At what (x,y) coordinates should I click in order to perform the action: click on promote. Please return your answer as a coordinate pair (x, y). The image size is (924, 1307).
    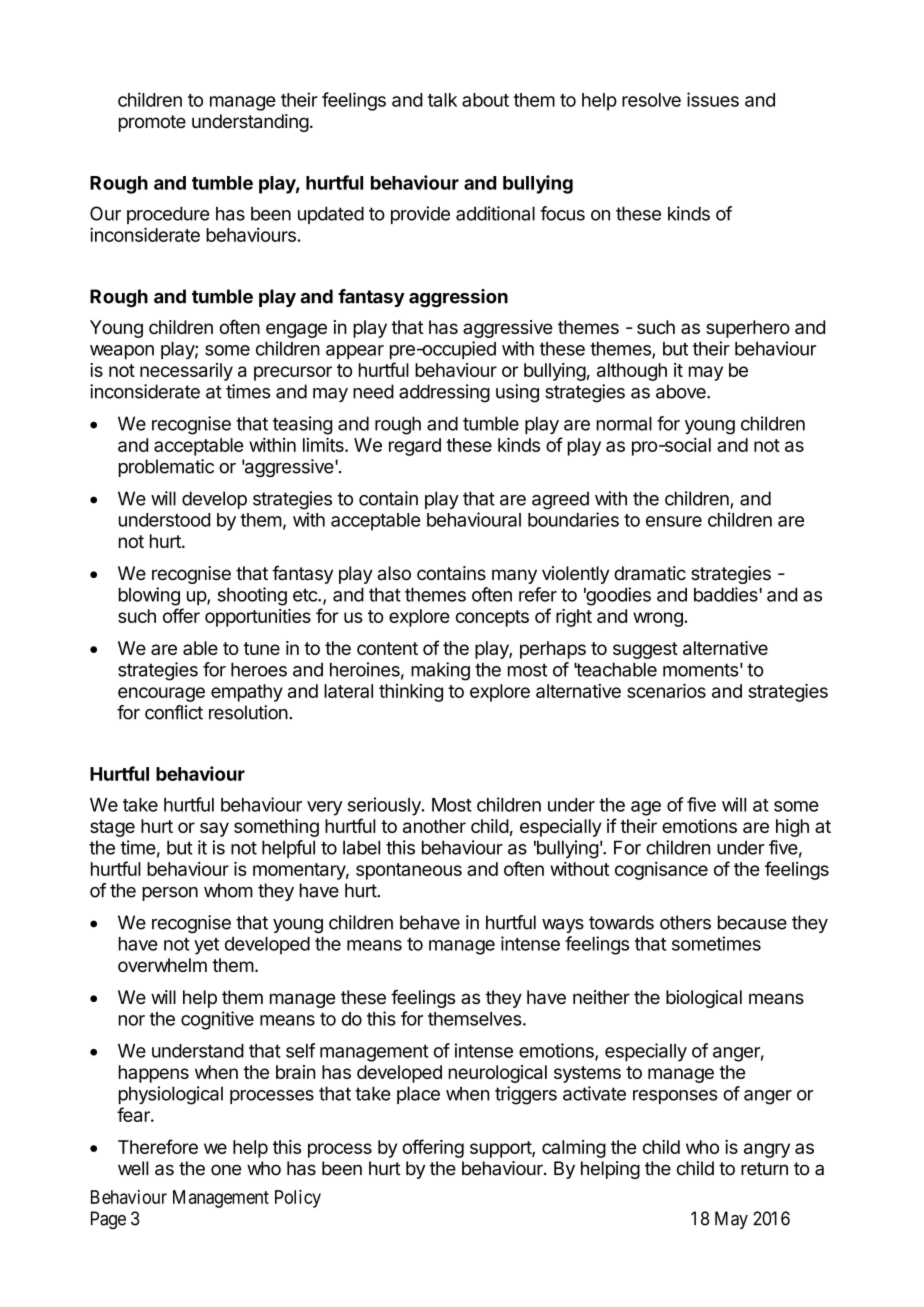
    Looking at the image, I should click on (152, 123).
